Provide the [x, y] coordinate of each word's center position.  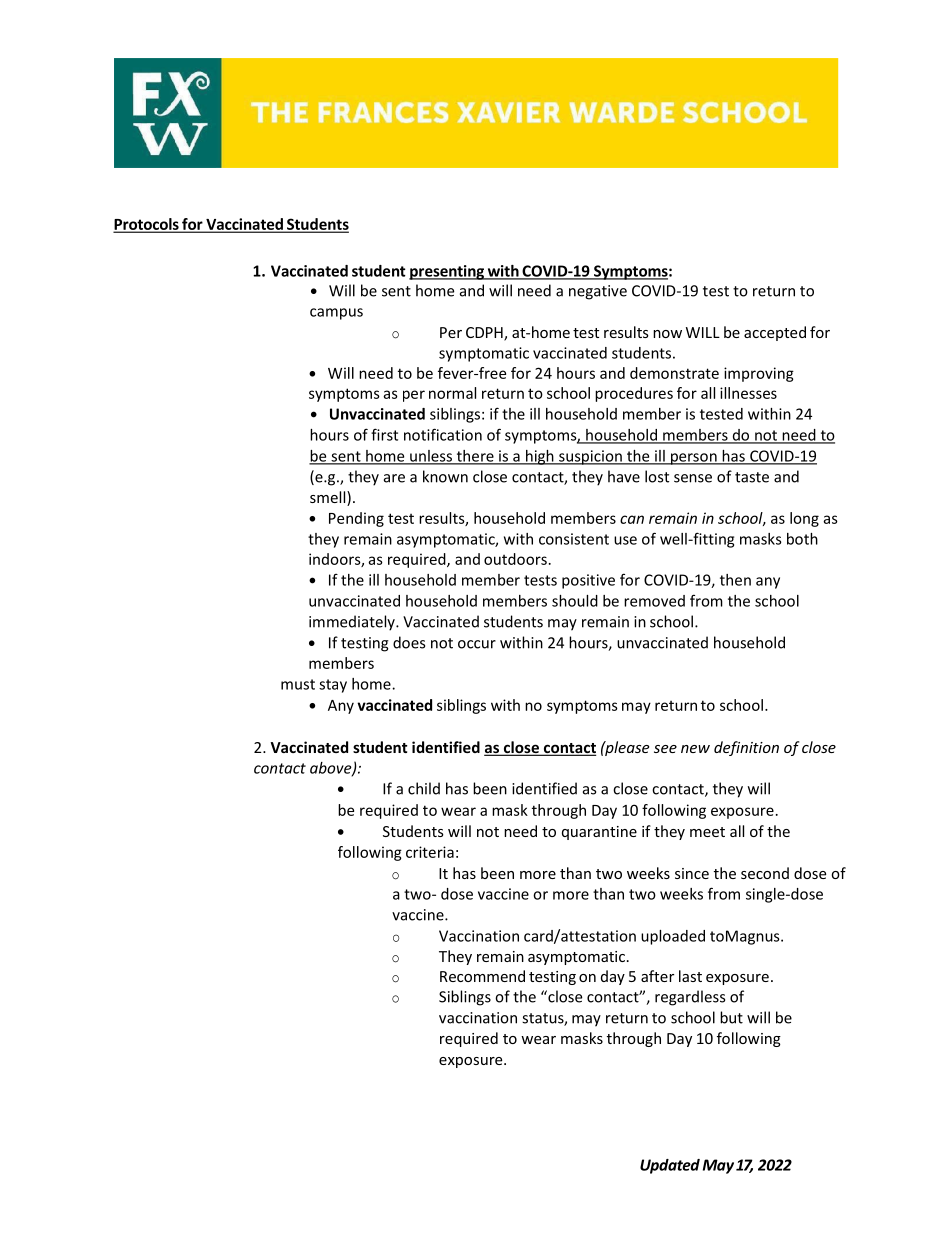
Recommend [482, 976]
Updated [670, 1166]
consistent [574, 539]
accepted [775, 333]
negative [598, 292]
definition [746, 748]
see [665, 749]
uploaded [673, 937]
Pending [356, 519]
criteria [430, 852]
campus [336, 314]
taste [752, 477]
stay [333, 686]
